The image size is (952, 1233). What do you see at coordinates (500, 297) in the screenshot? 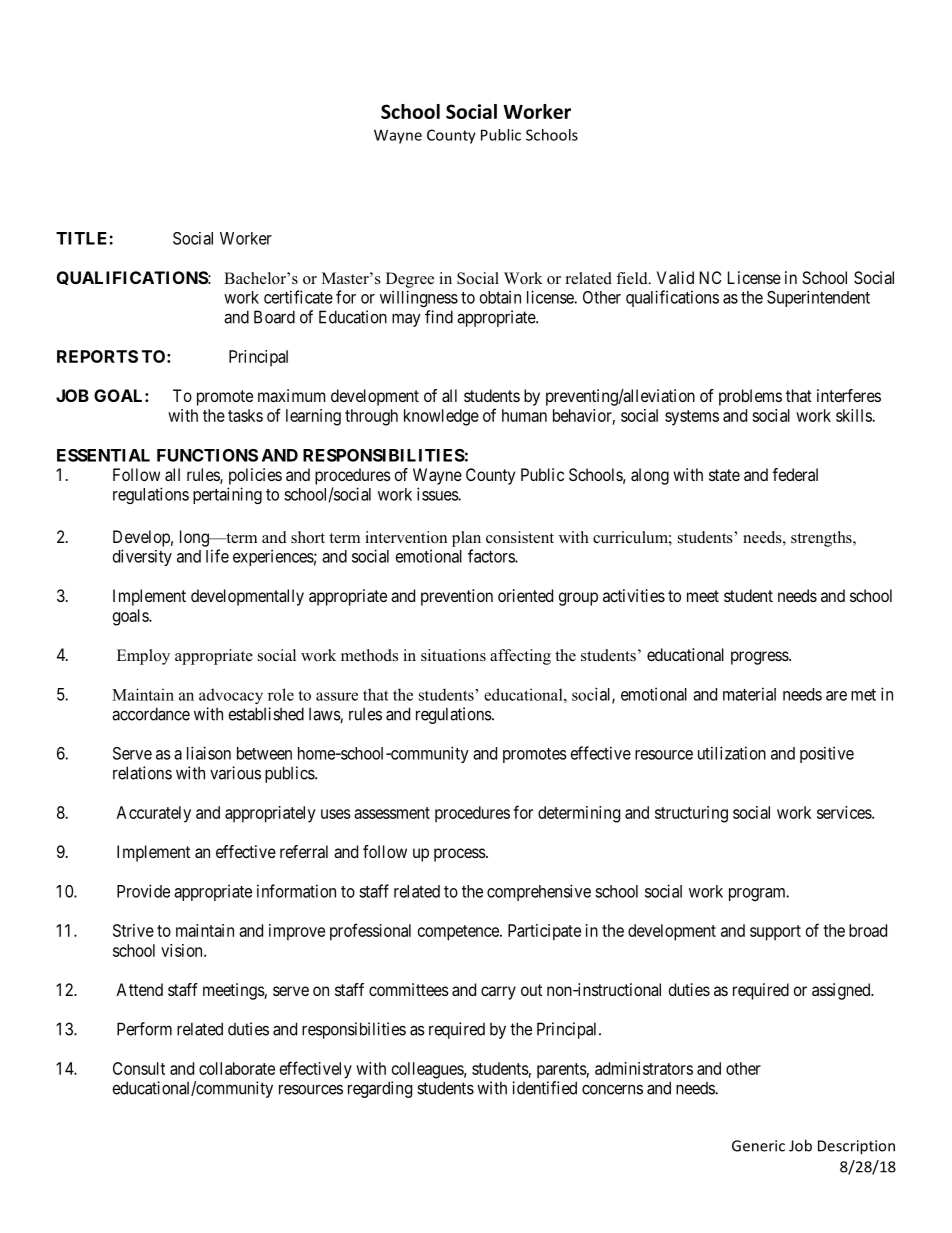
I see `obtain` at bounding box center [500, 297].
